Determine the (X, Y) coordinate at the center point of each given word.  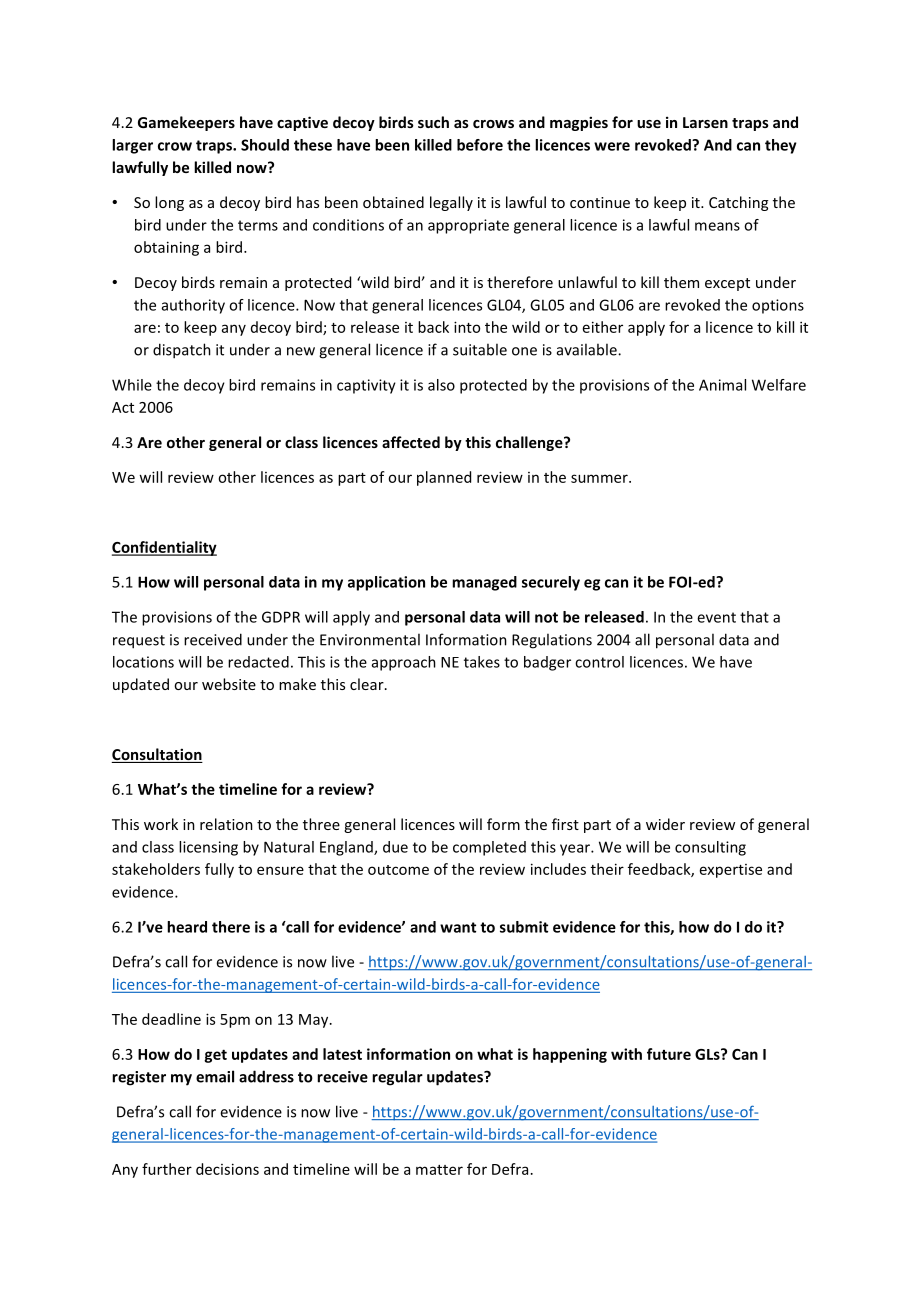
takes (482, 662)
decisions (227, 1169)
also (441, 385)
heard (187, 927)
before (480, 145)
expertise (731, 871)
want (458, 927)
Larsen (705, 122)
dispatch (182, 351)
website (229, 684)
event (716, 617)
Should (265, 145)
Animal (722, 385)
